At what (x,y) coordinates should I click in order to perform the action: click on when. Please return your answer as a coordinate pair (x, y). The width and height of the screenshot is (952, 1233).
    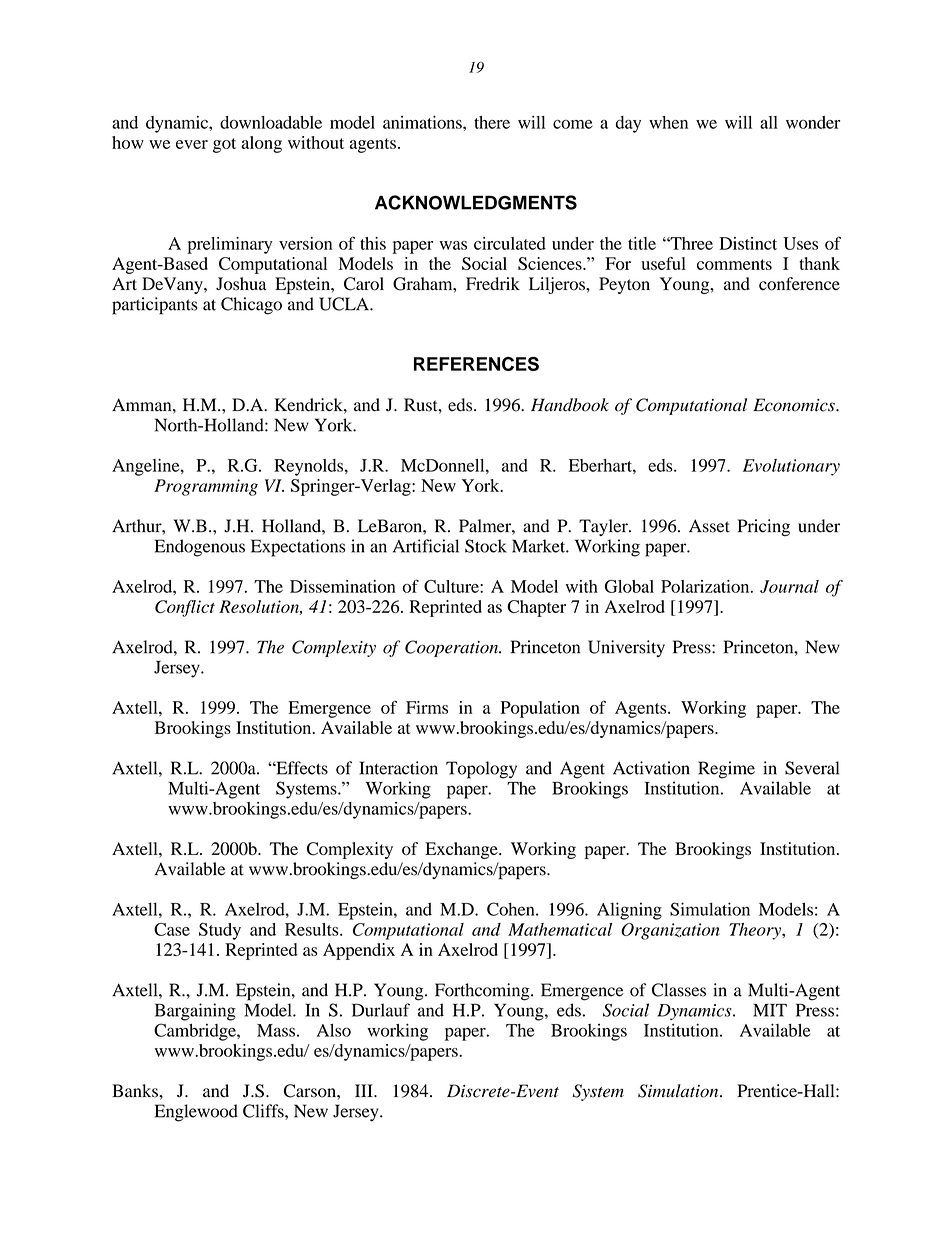
    Looking at the image, I should click on (668, 122).
